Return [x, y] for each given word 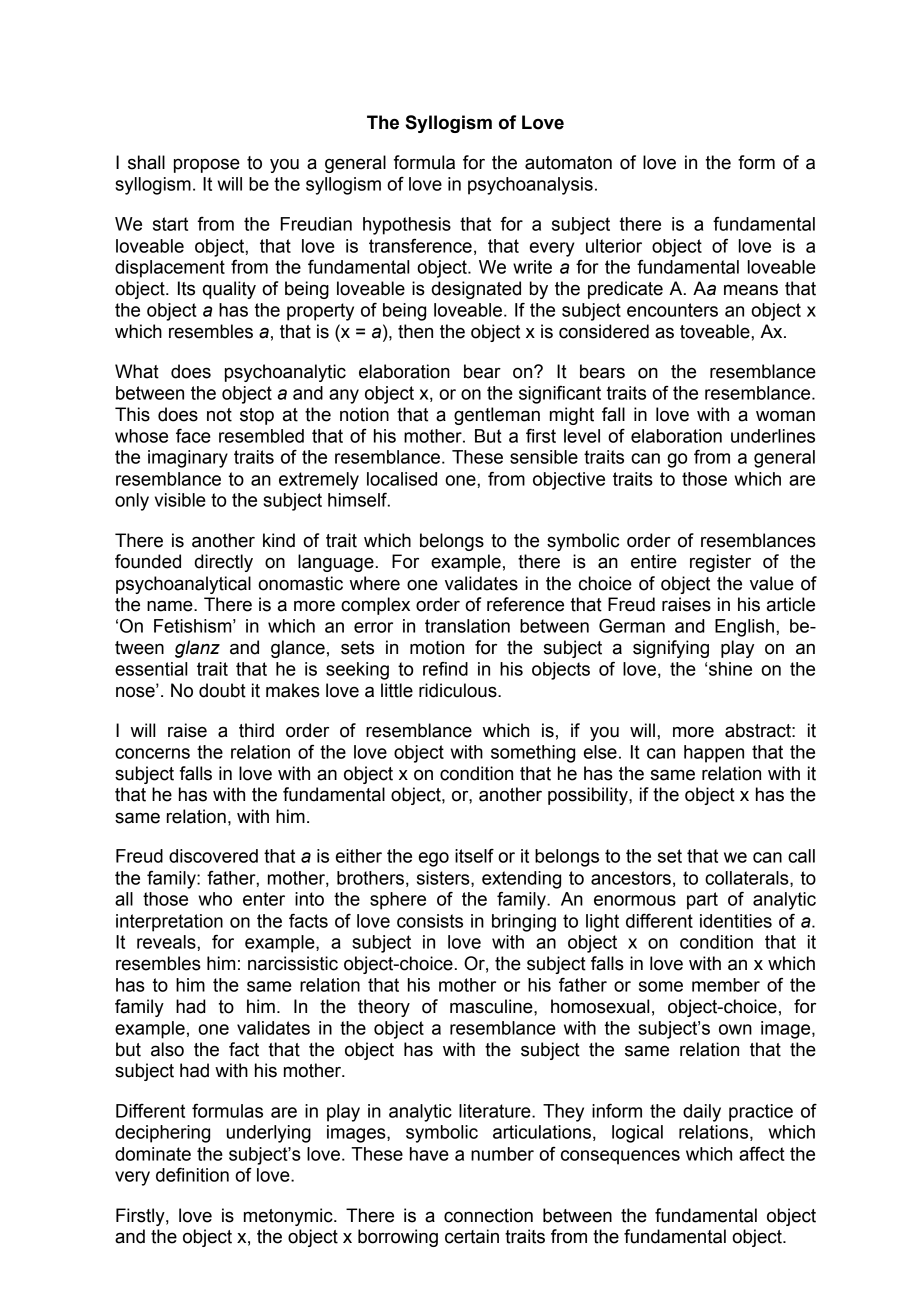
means [751, 290]
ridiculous [459, 690]
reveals [167, 942]
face [193, 436]
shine [730, 669]
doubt [222, 690]
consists [430, 921]
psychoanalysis [530, 186]
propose [207, 165]
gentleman [497, 416]
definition [192, 1174]
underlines [773, 436]
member [726, 985]
